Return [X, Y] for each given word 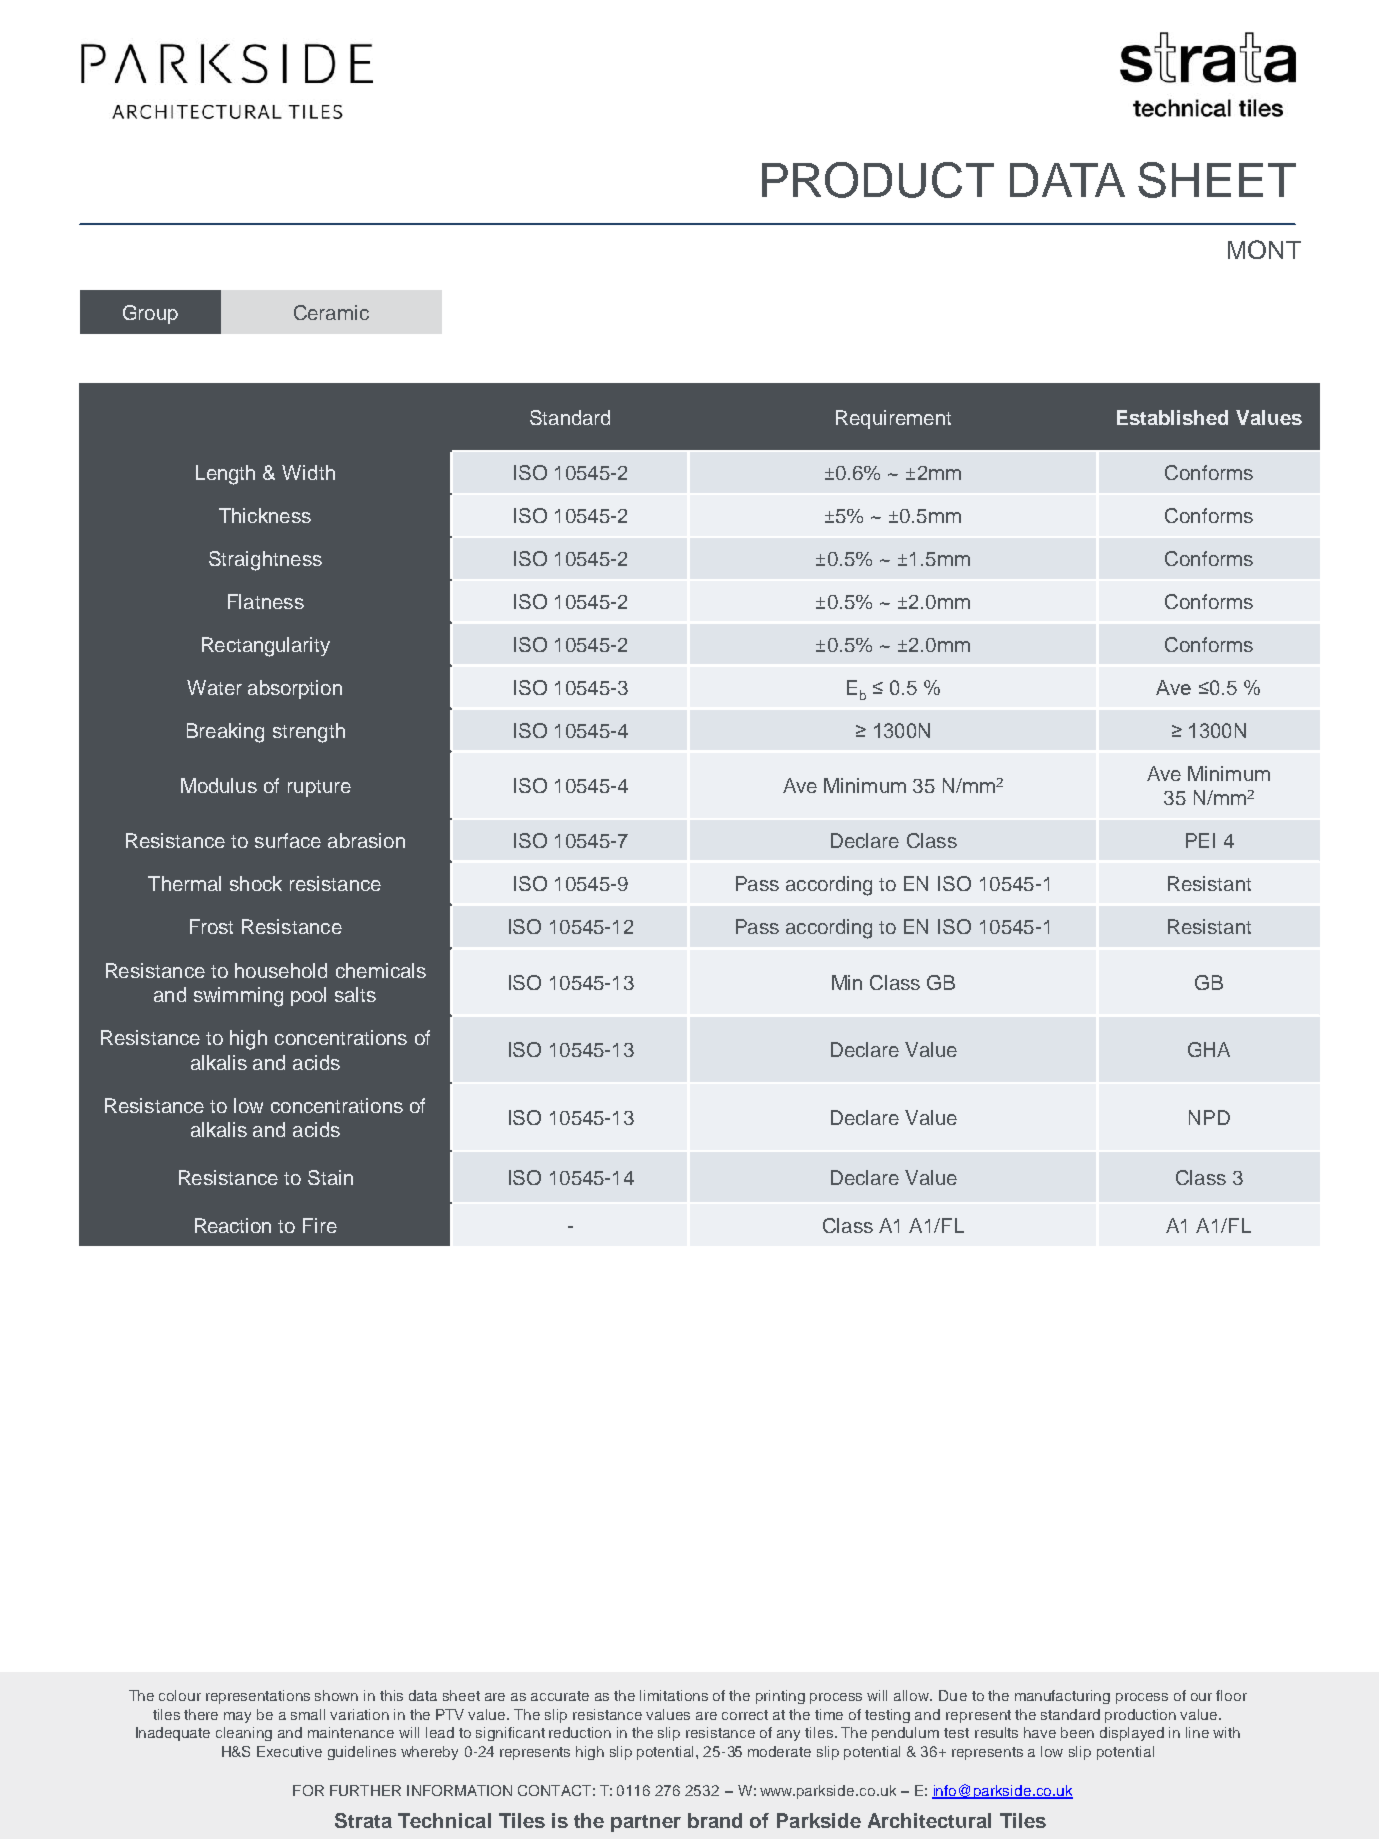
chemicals [381, 970]
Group [150, 314]
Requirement [893, 419]
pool [308, 996]
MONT [1264, 249]
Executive [289, 1751]
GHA [1209, 1049]
